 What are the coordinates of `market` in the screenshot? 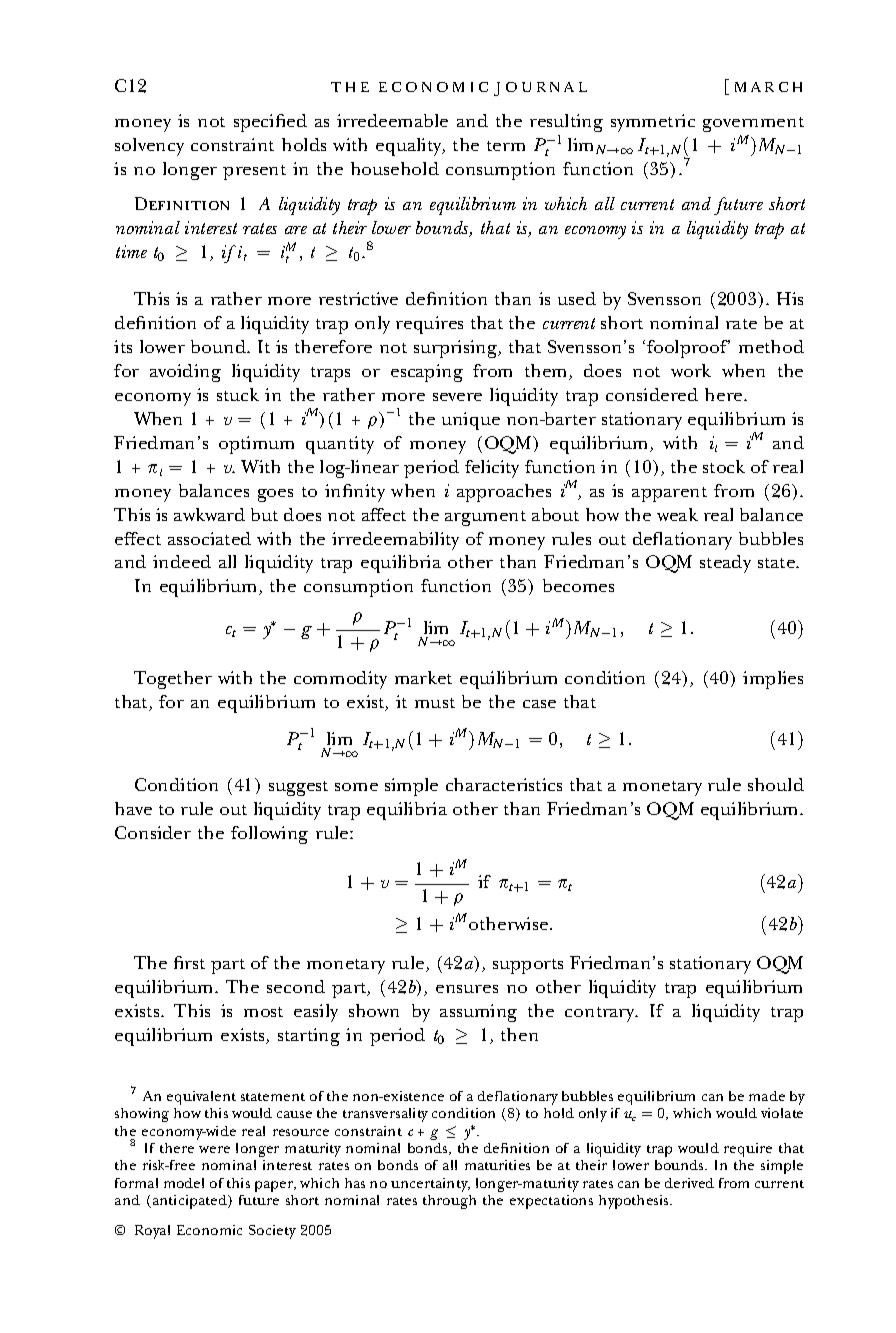 It's located at (423, 677).
